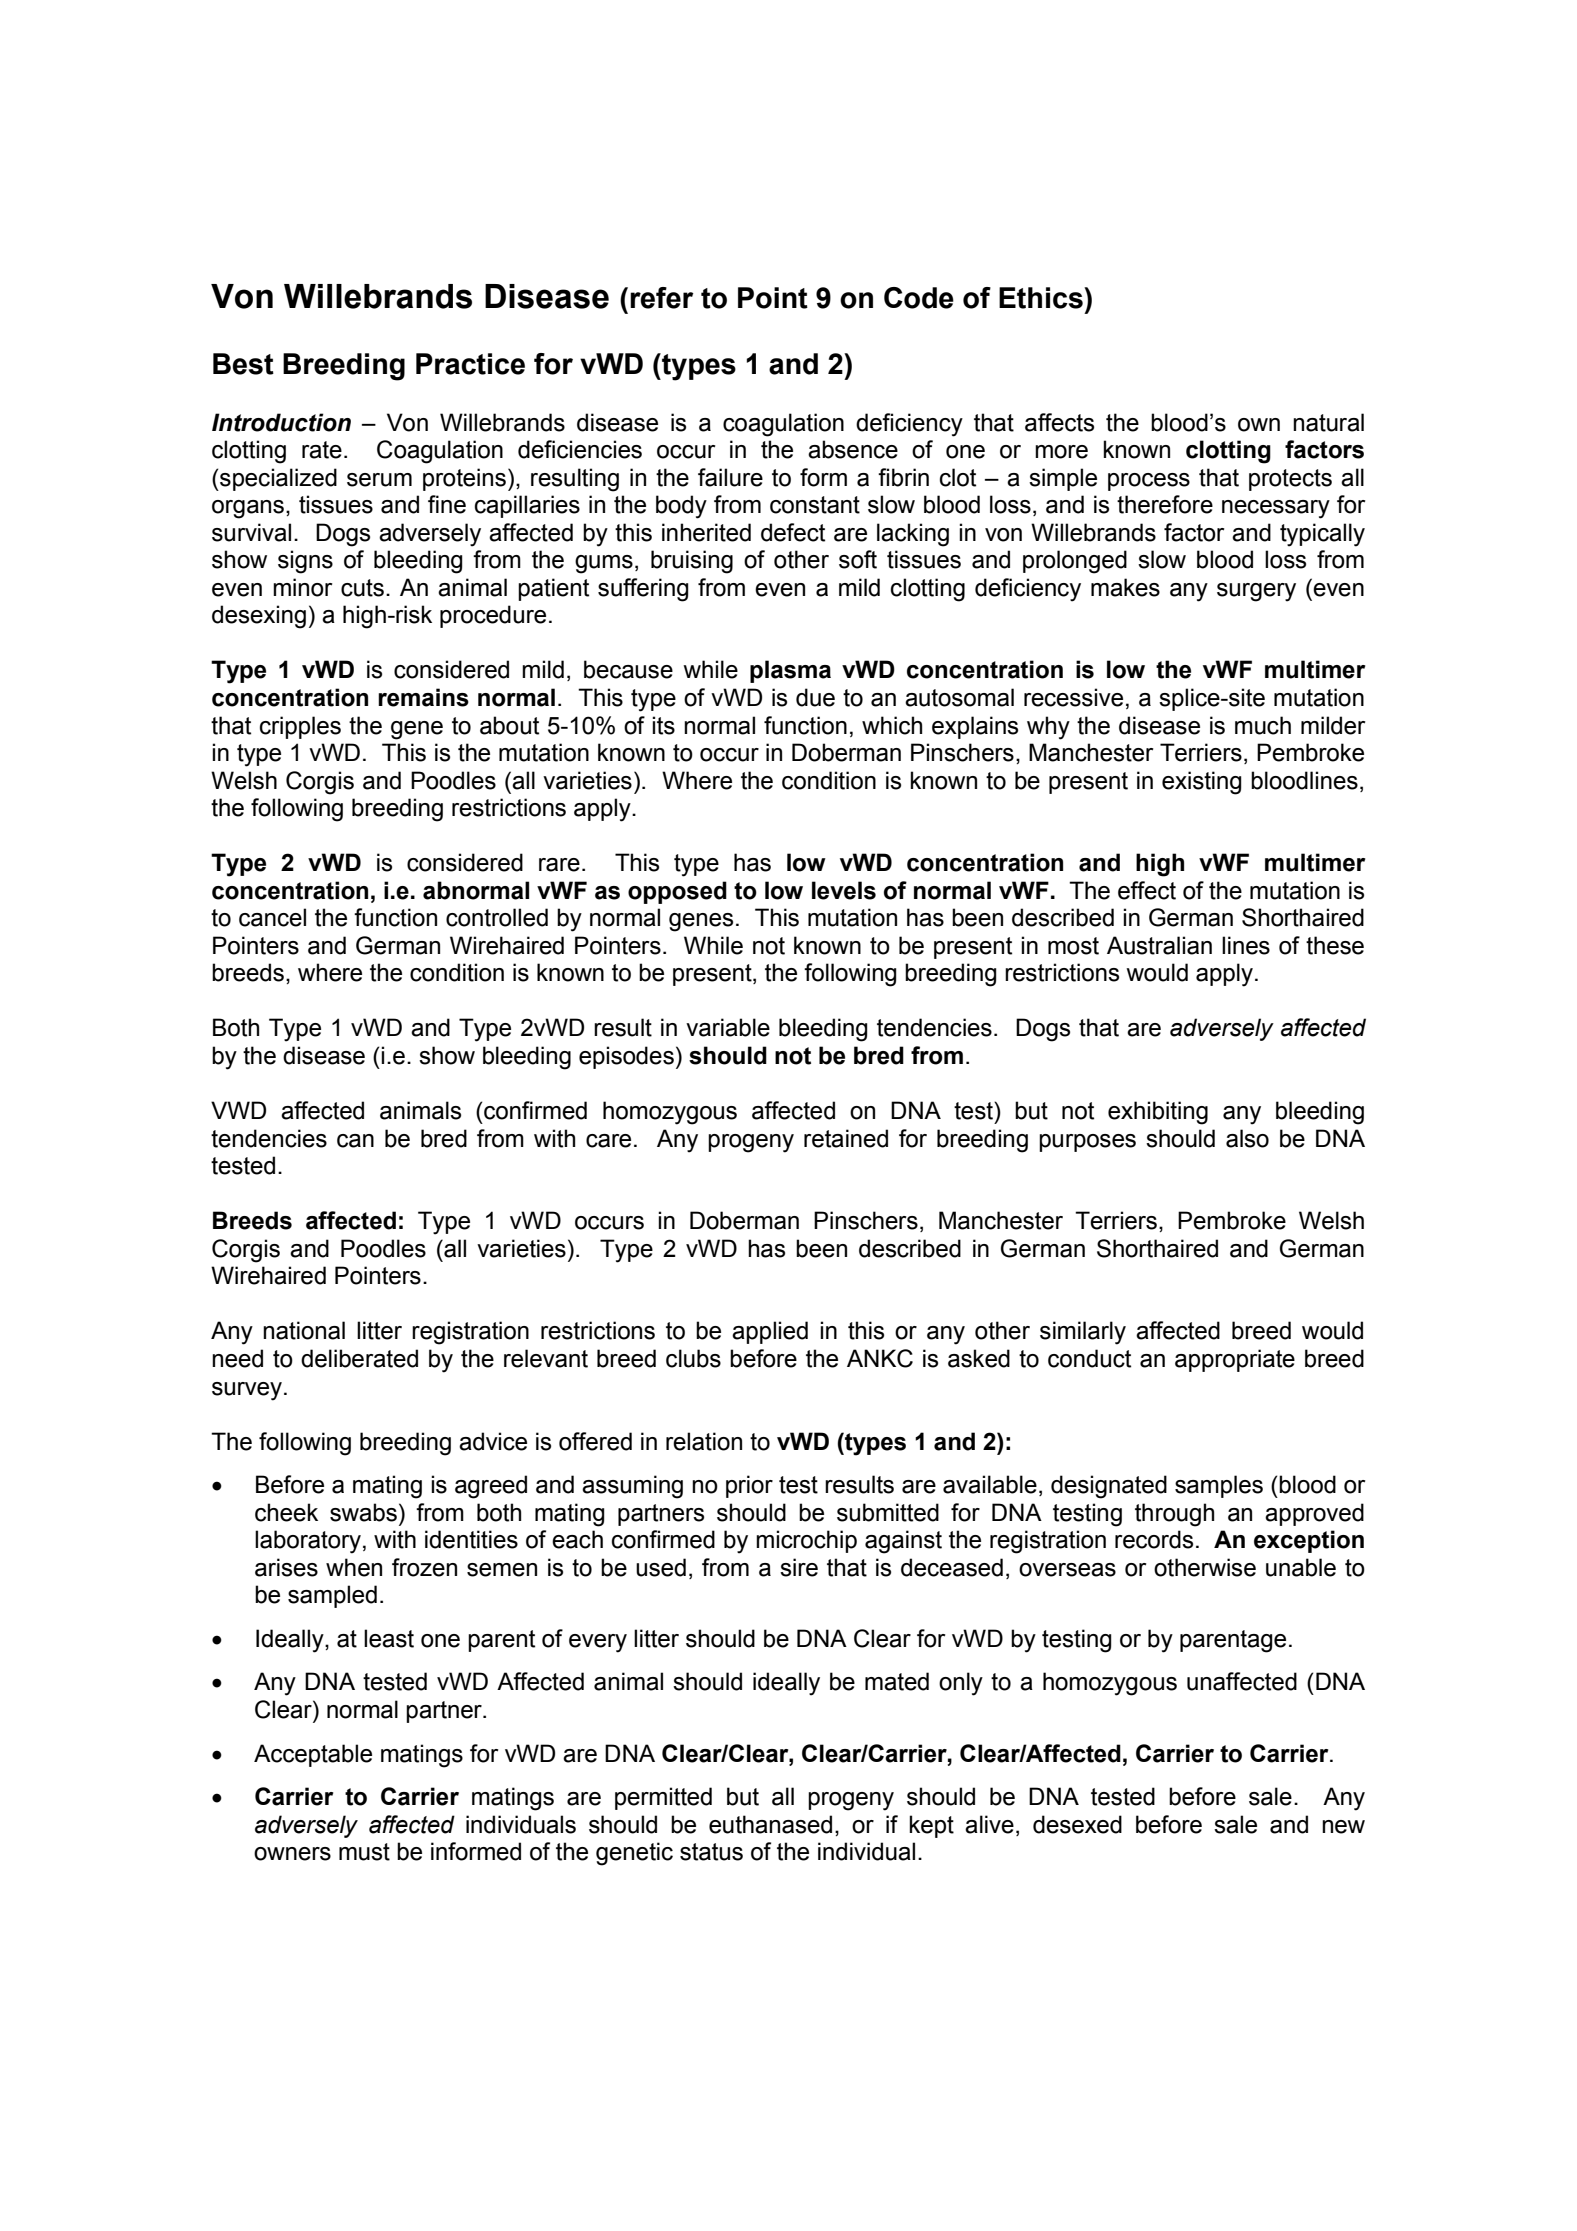 Image resolution: width=1577 pixels, height=2231 pixels. What do you see at coordinates (363, 1512) in the screenshot?
I see `swabs` at bounding box center [363, 1512].
